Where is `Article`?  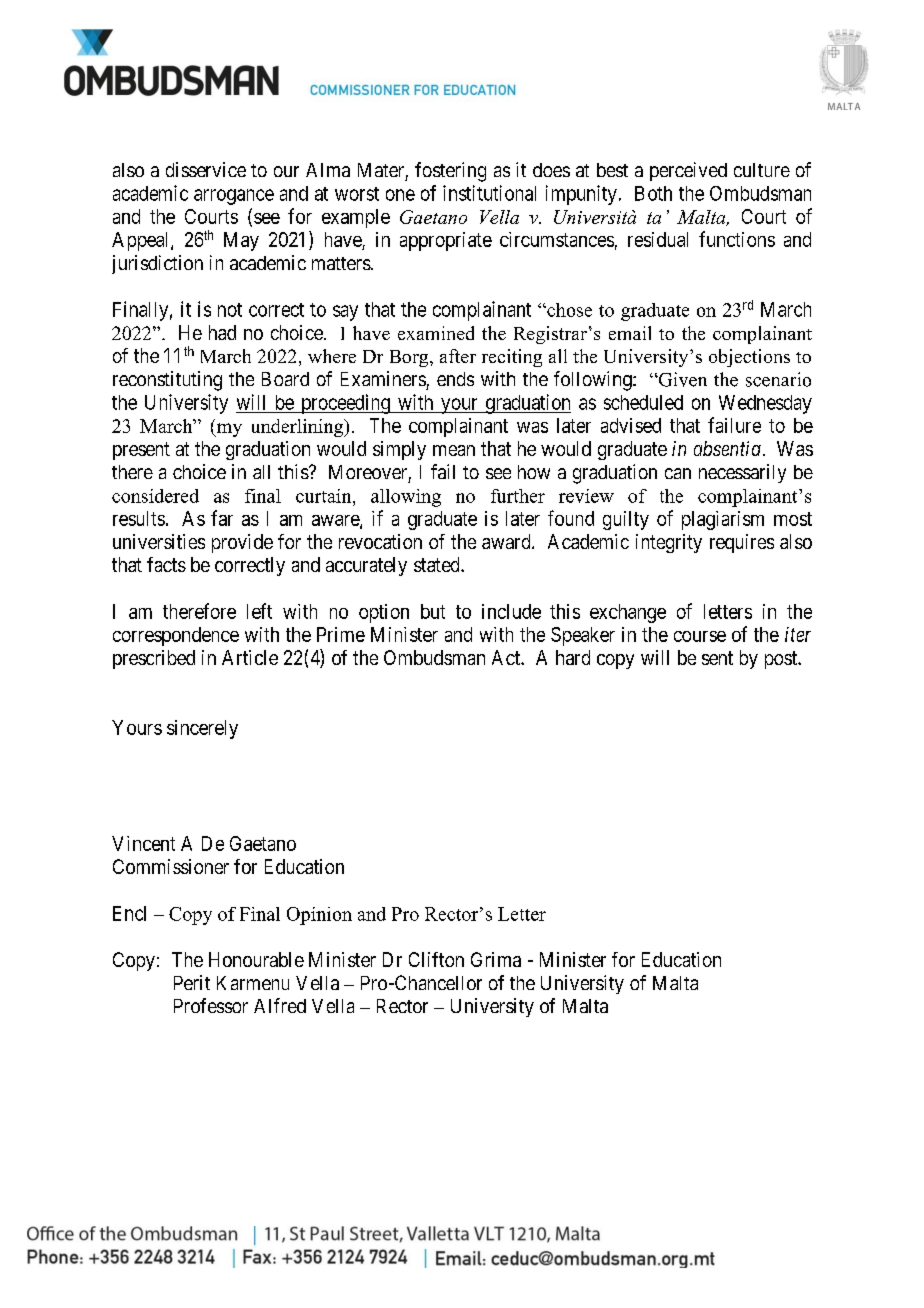
Article is located at coordinates (250, 657).
